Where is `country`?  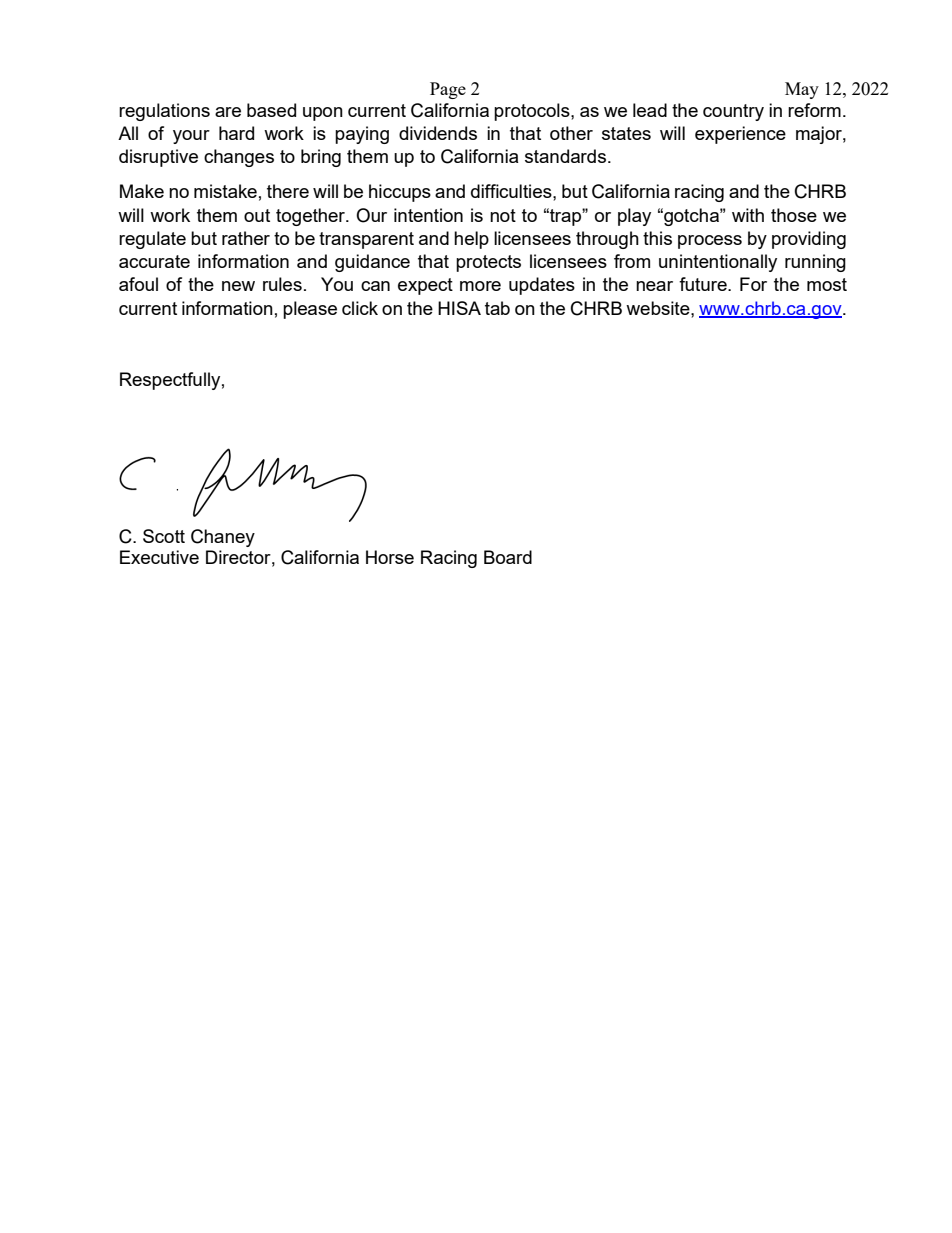 country is located at coordinates (733, 112).
